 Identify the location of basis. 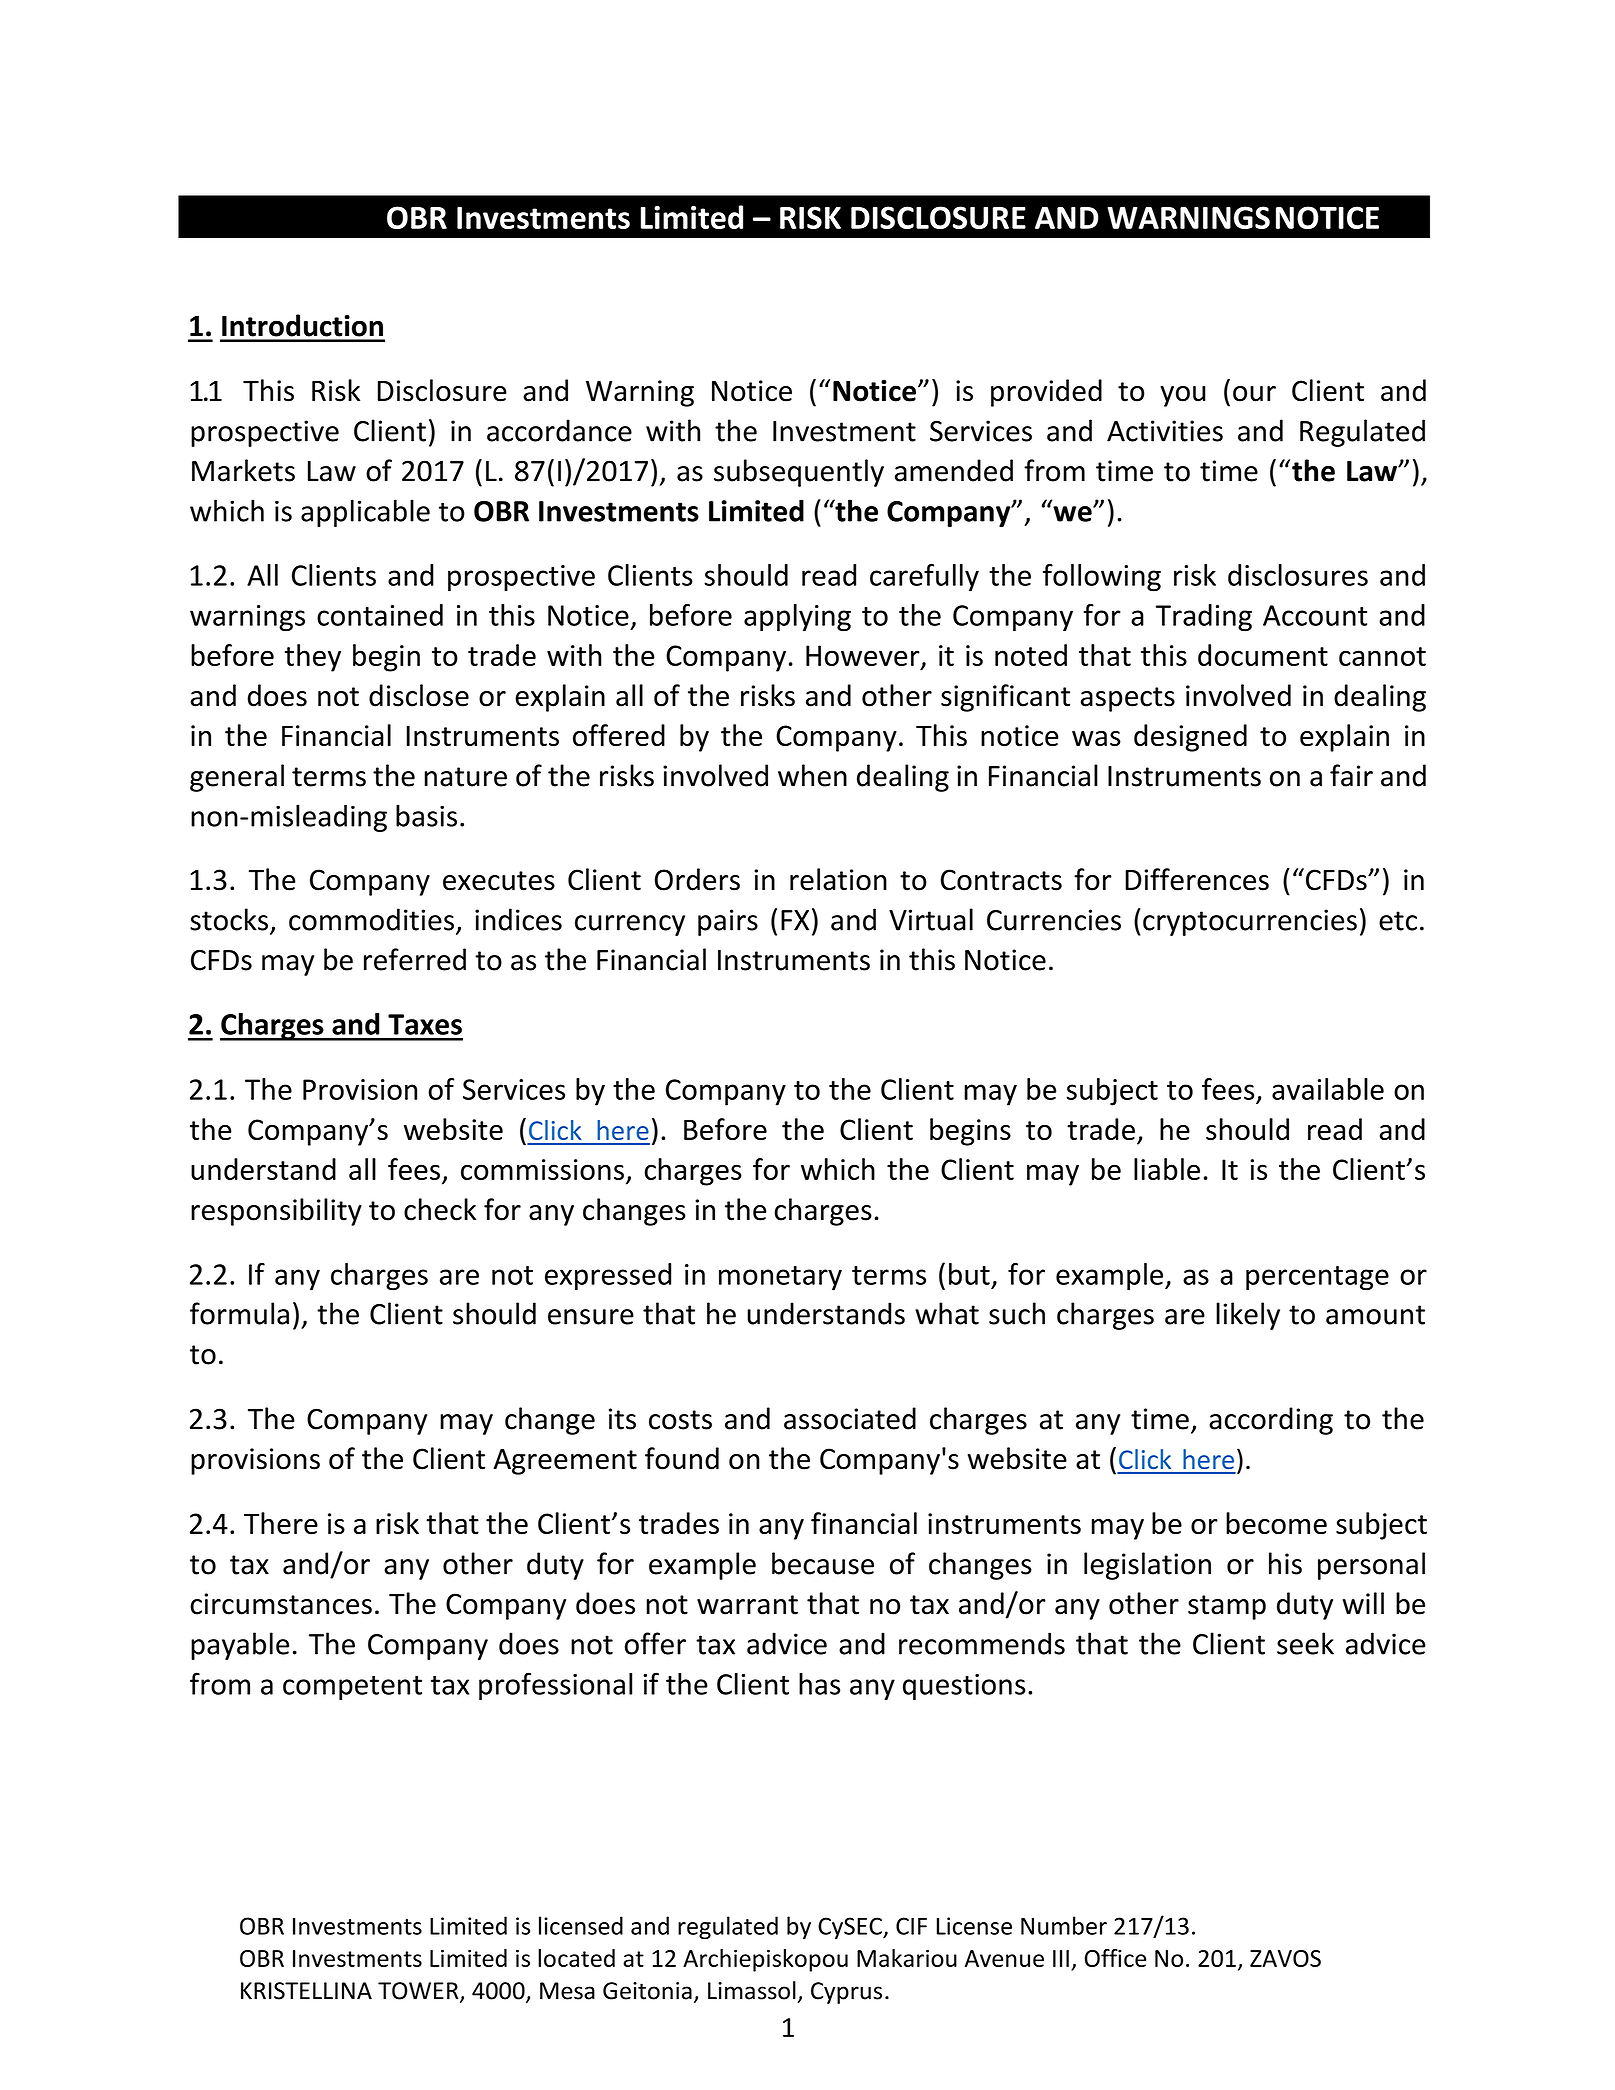
(426, 815).
